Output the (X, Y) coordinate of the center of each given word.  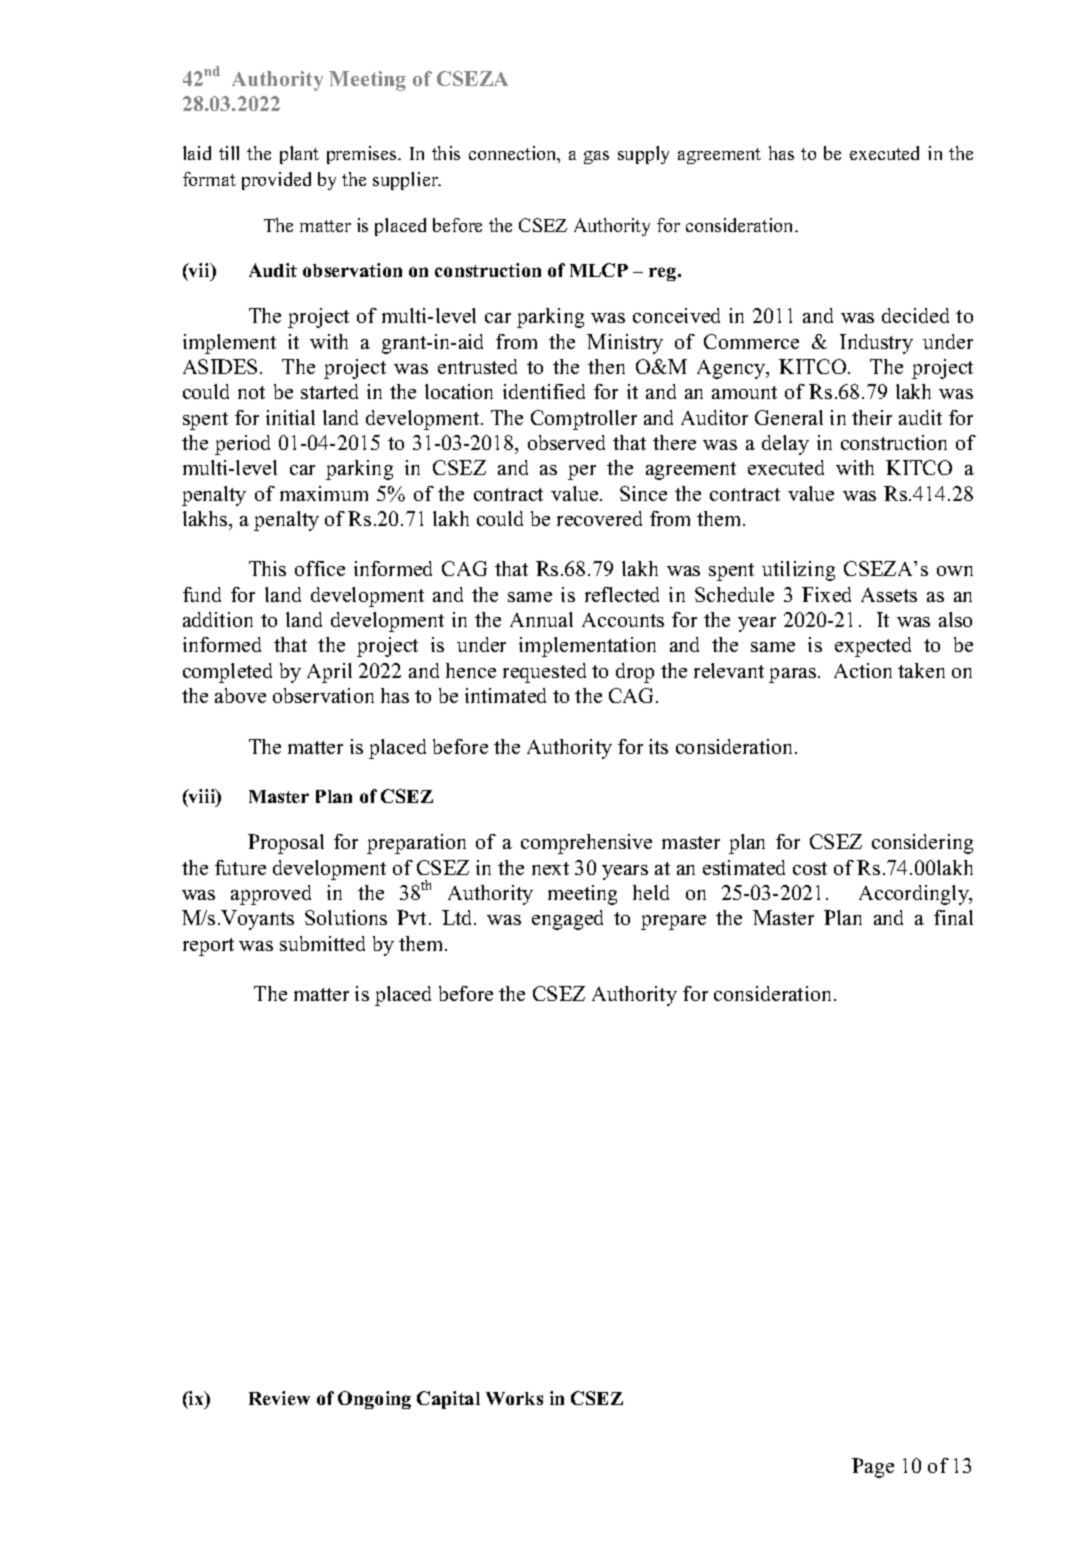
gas (596, 157)
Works (514, 1398)
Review (279, 1398)
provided (276, 181)
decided (915, 315)
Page (873, 1468)
